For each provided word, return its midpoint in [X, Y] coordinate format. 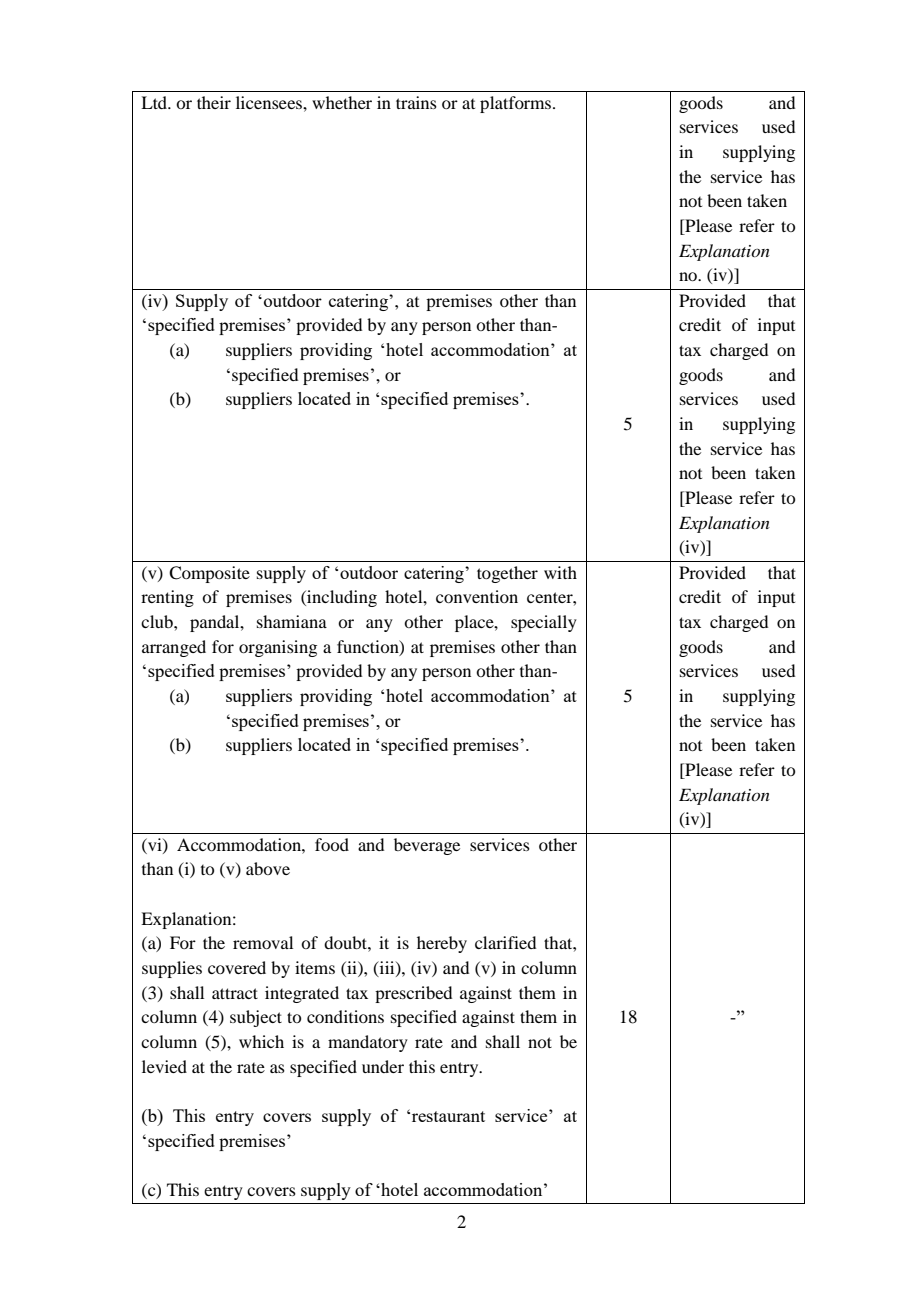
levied [164, 1066]
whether [342, 102]
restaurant [448, 1116]
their [214, 102]
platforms [517, 104]
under [383, 1066]
